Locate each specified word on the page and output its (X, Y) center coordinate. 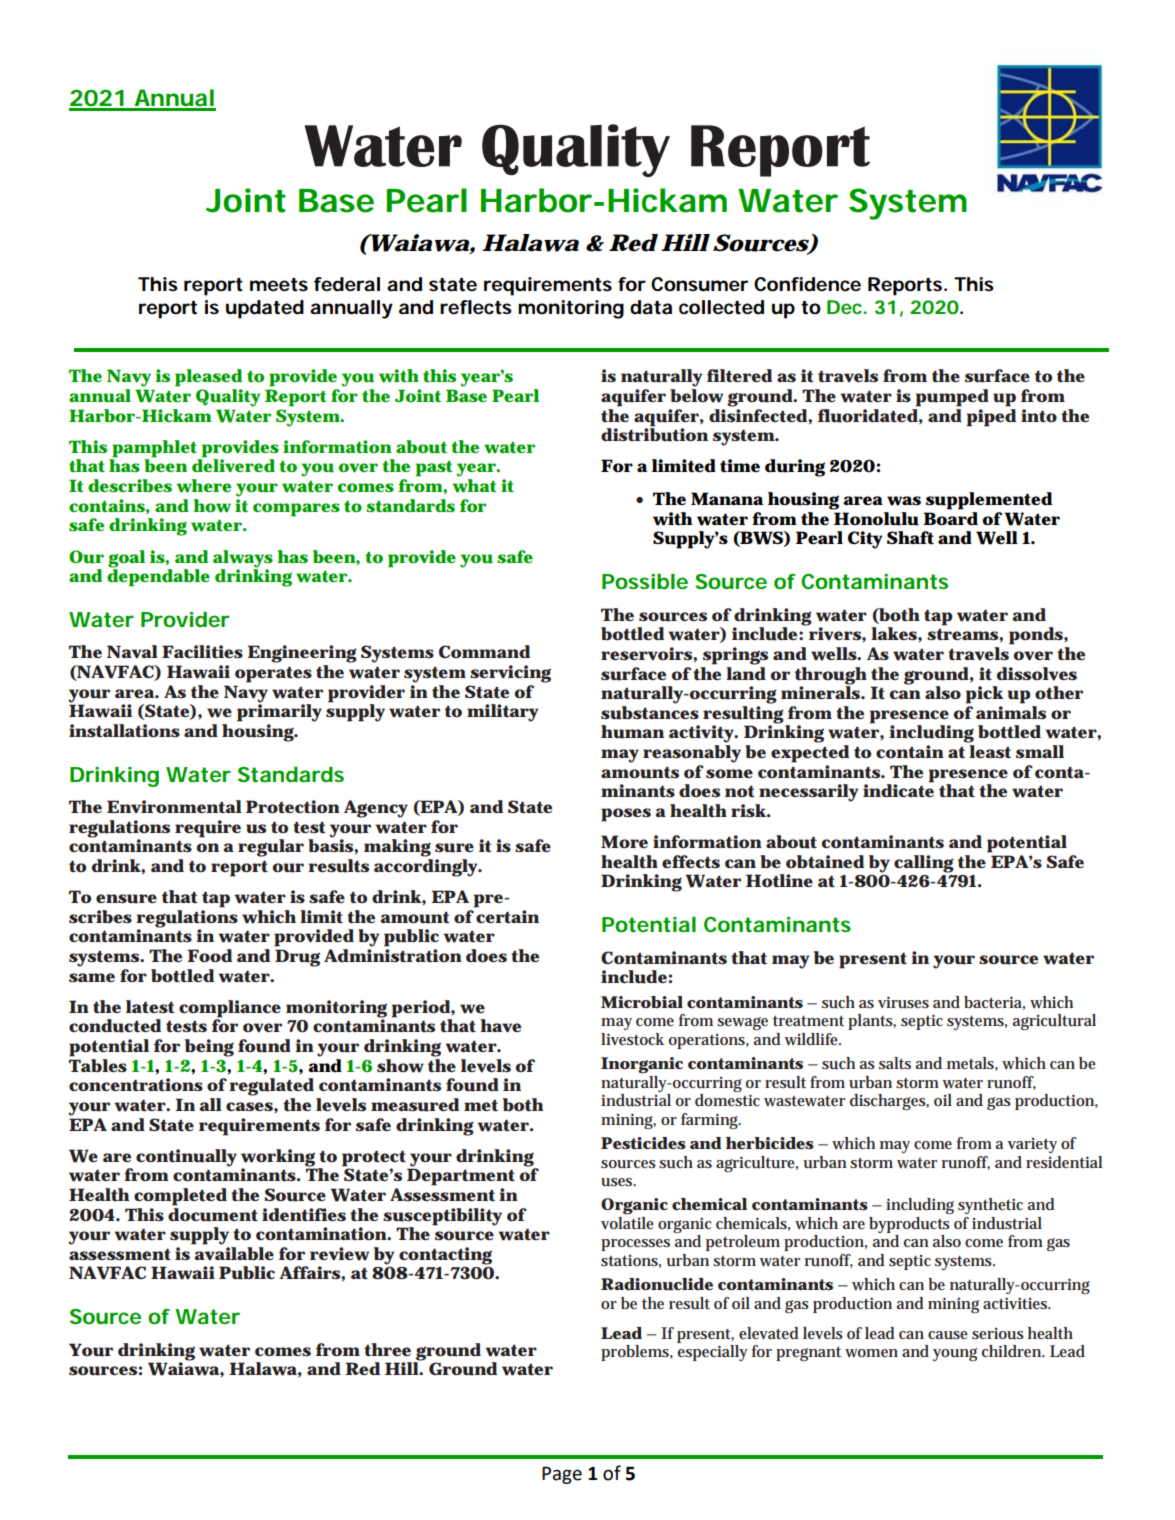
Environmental (174, 806)
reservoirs (647, 653)
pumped (952, 398)
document (213, 1213)
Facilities (202, 651)
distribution (654, 434)
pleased (208, 378)
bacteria (994, 1003)
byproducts (909, 1226)
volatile (627, 1223)
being (209, 1048)
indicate (898, 789)
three (387, 1349)
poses (626, 815)
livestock (632, 1039)
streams (963, 634)
